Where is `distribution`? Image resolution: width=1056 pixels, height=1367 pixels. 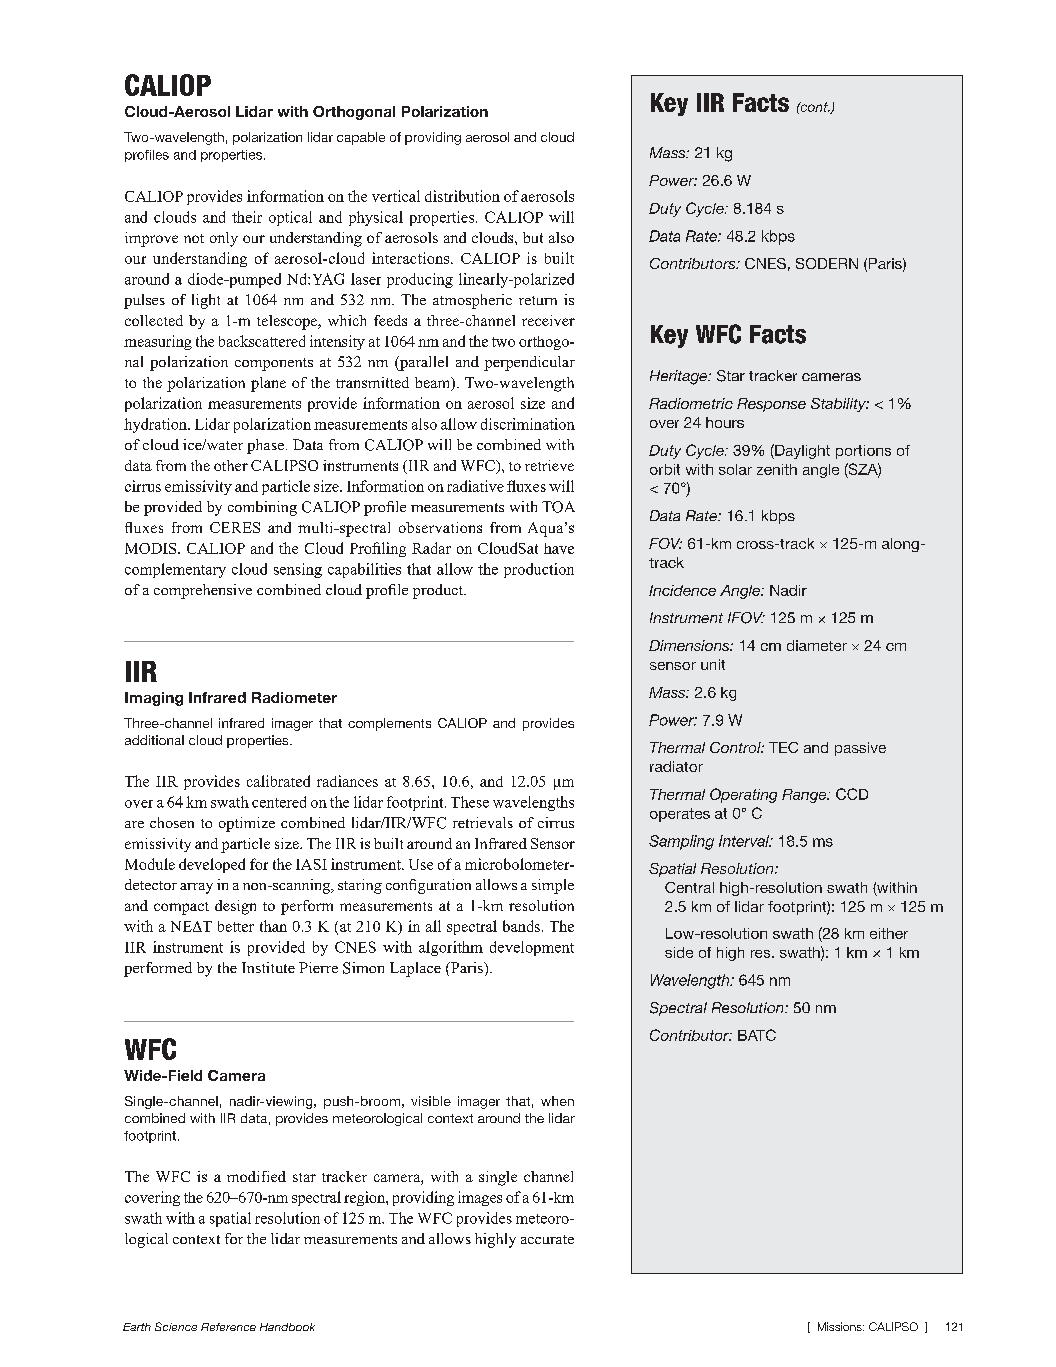
distribution is located at coordinates (462, 196).
